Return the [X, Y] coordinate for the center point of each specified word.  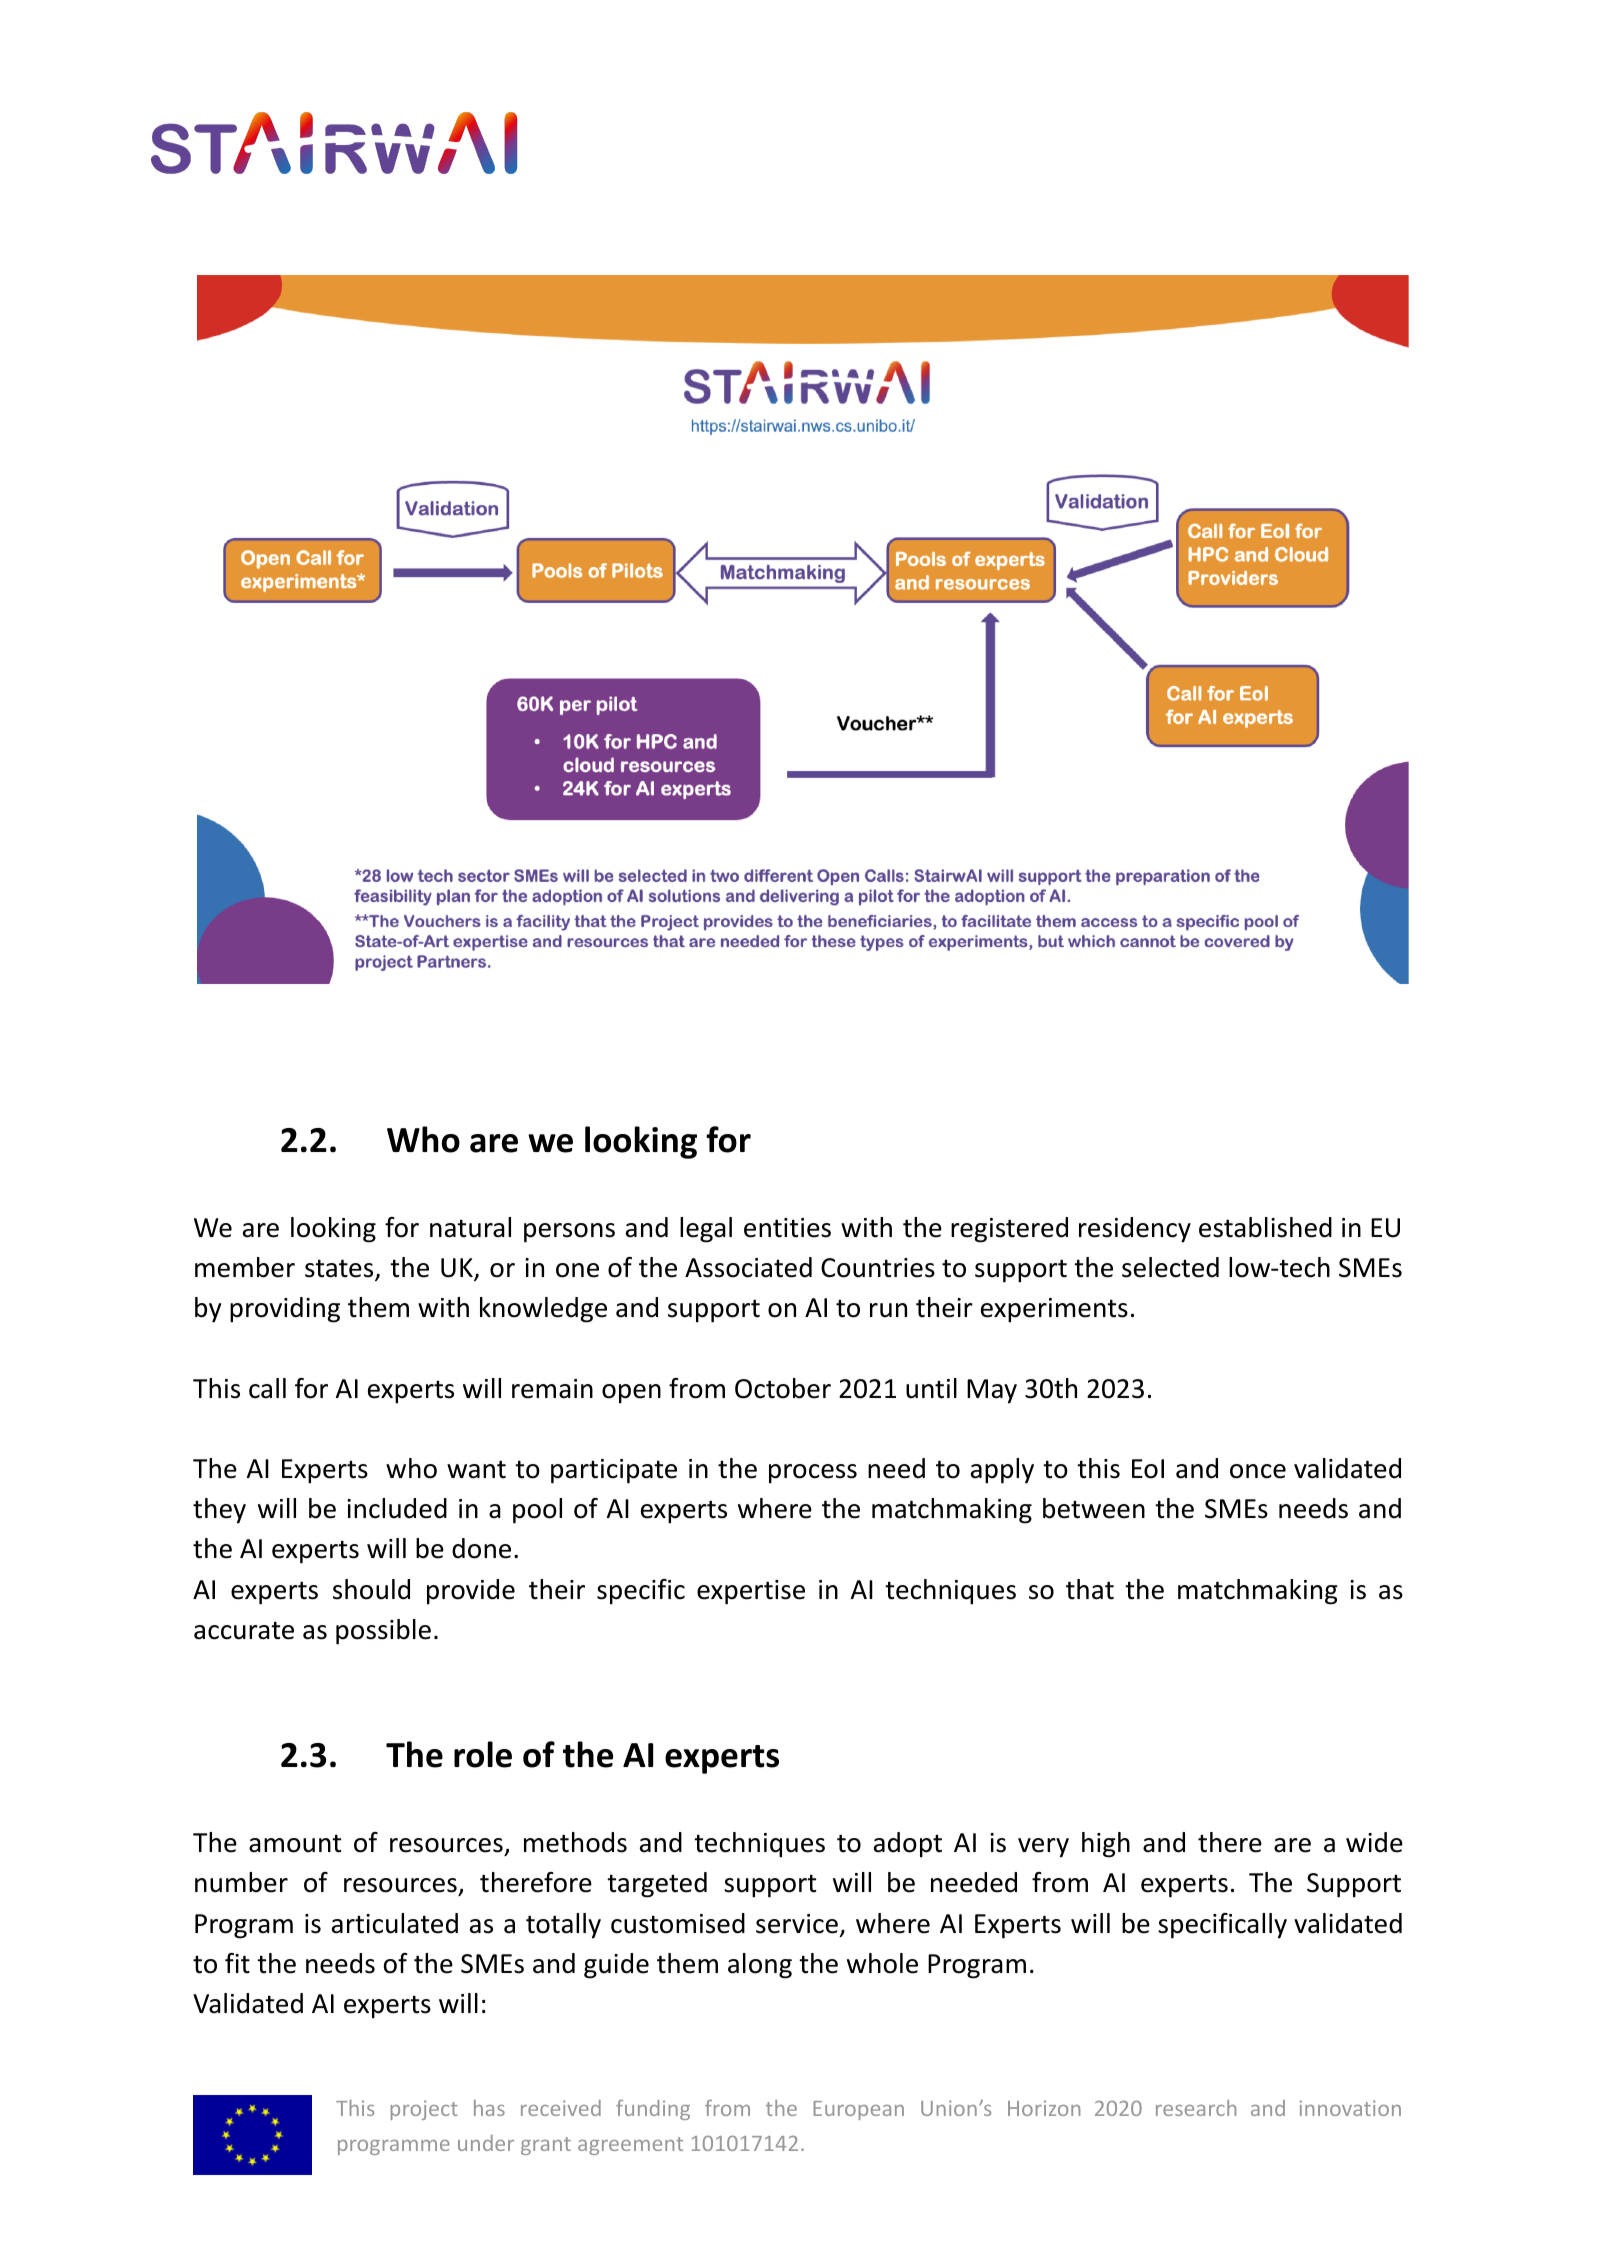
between [1094, 1508]
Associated [748, 1267]
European [859, 2110]
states [340, 1269]
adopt [908, 1845]
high [1106, 1845]
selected [1170, 1267]
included [397, 1508]
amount [295, 1843]
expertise [751, 1592]
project [424, 2110]
